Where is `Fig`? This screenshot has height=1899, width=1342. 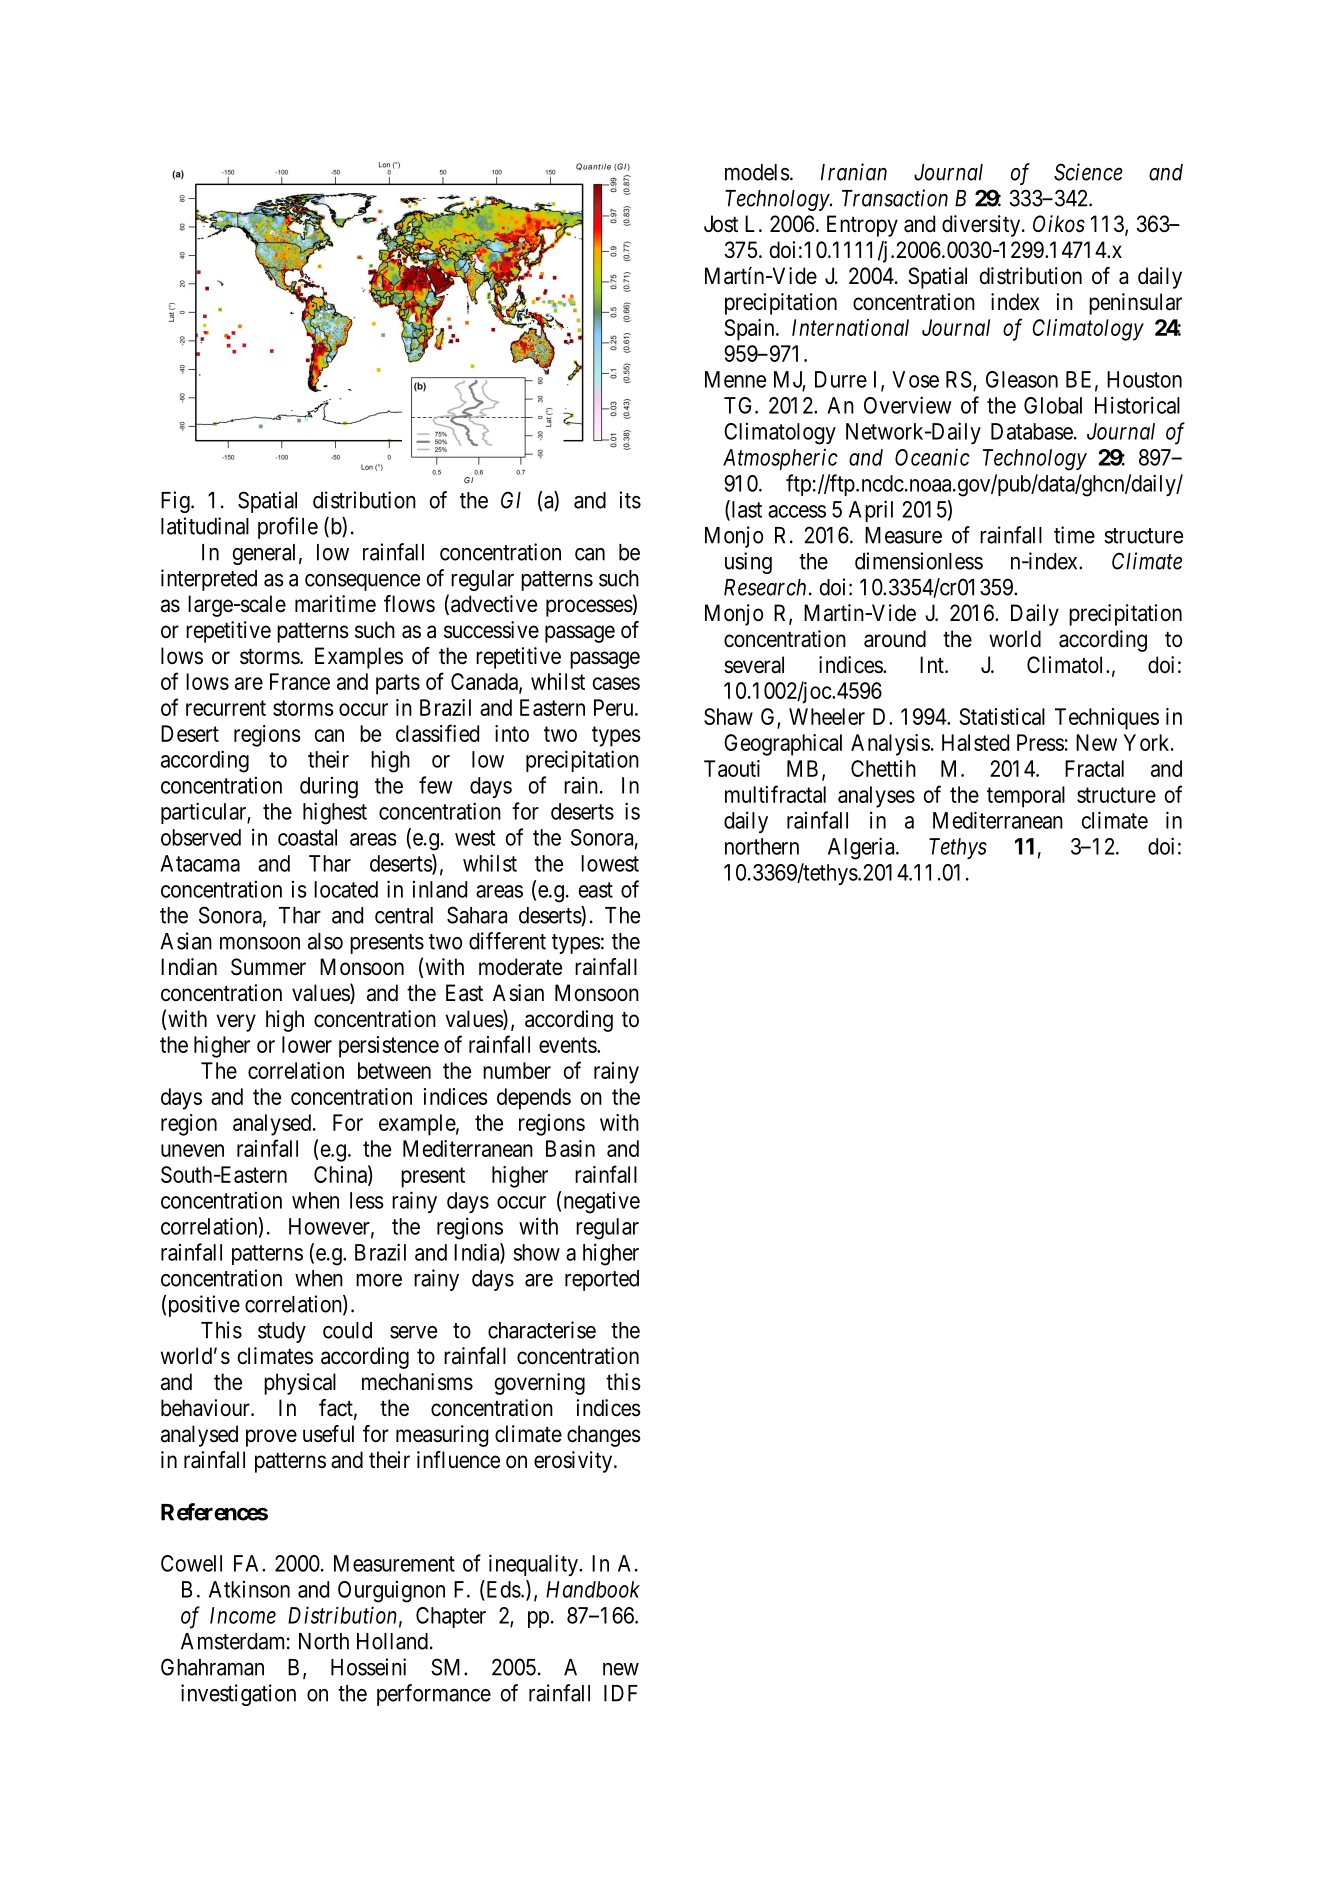 Fig is located at coordinates (176, 502).
